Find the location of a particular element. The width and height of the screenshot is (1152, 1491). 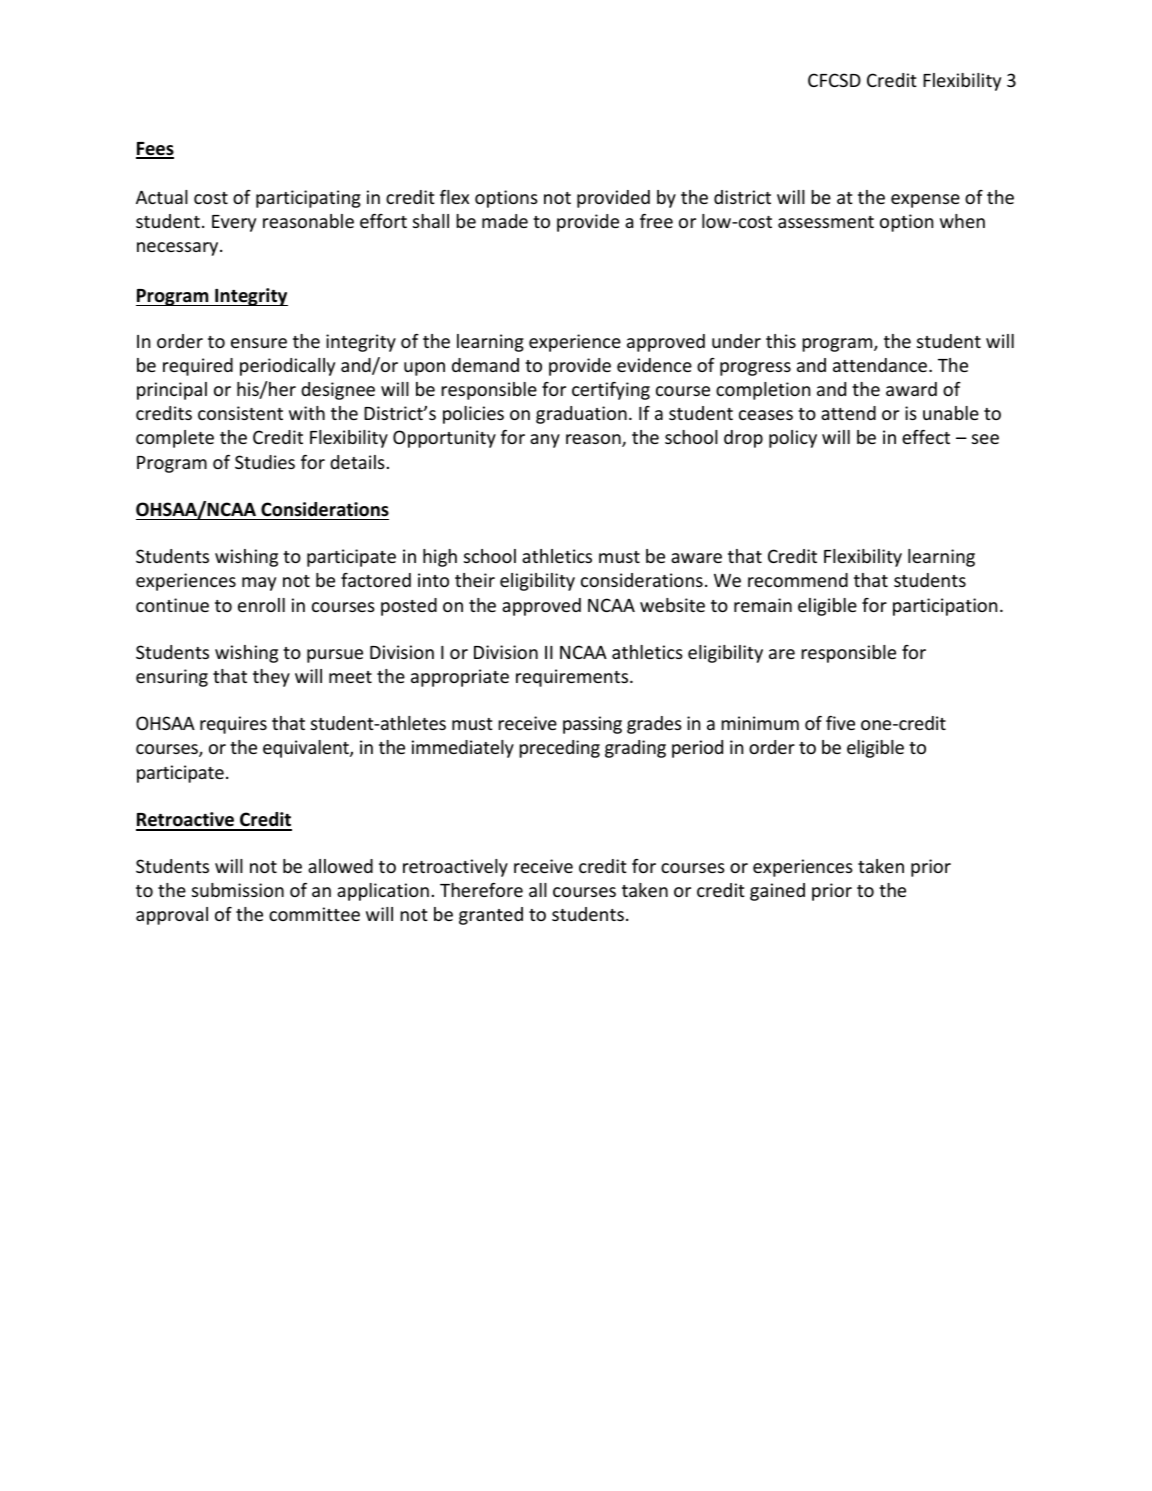

aware is located at coordinates (696, 558).
